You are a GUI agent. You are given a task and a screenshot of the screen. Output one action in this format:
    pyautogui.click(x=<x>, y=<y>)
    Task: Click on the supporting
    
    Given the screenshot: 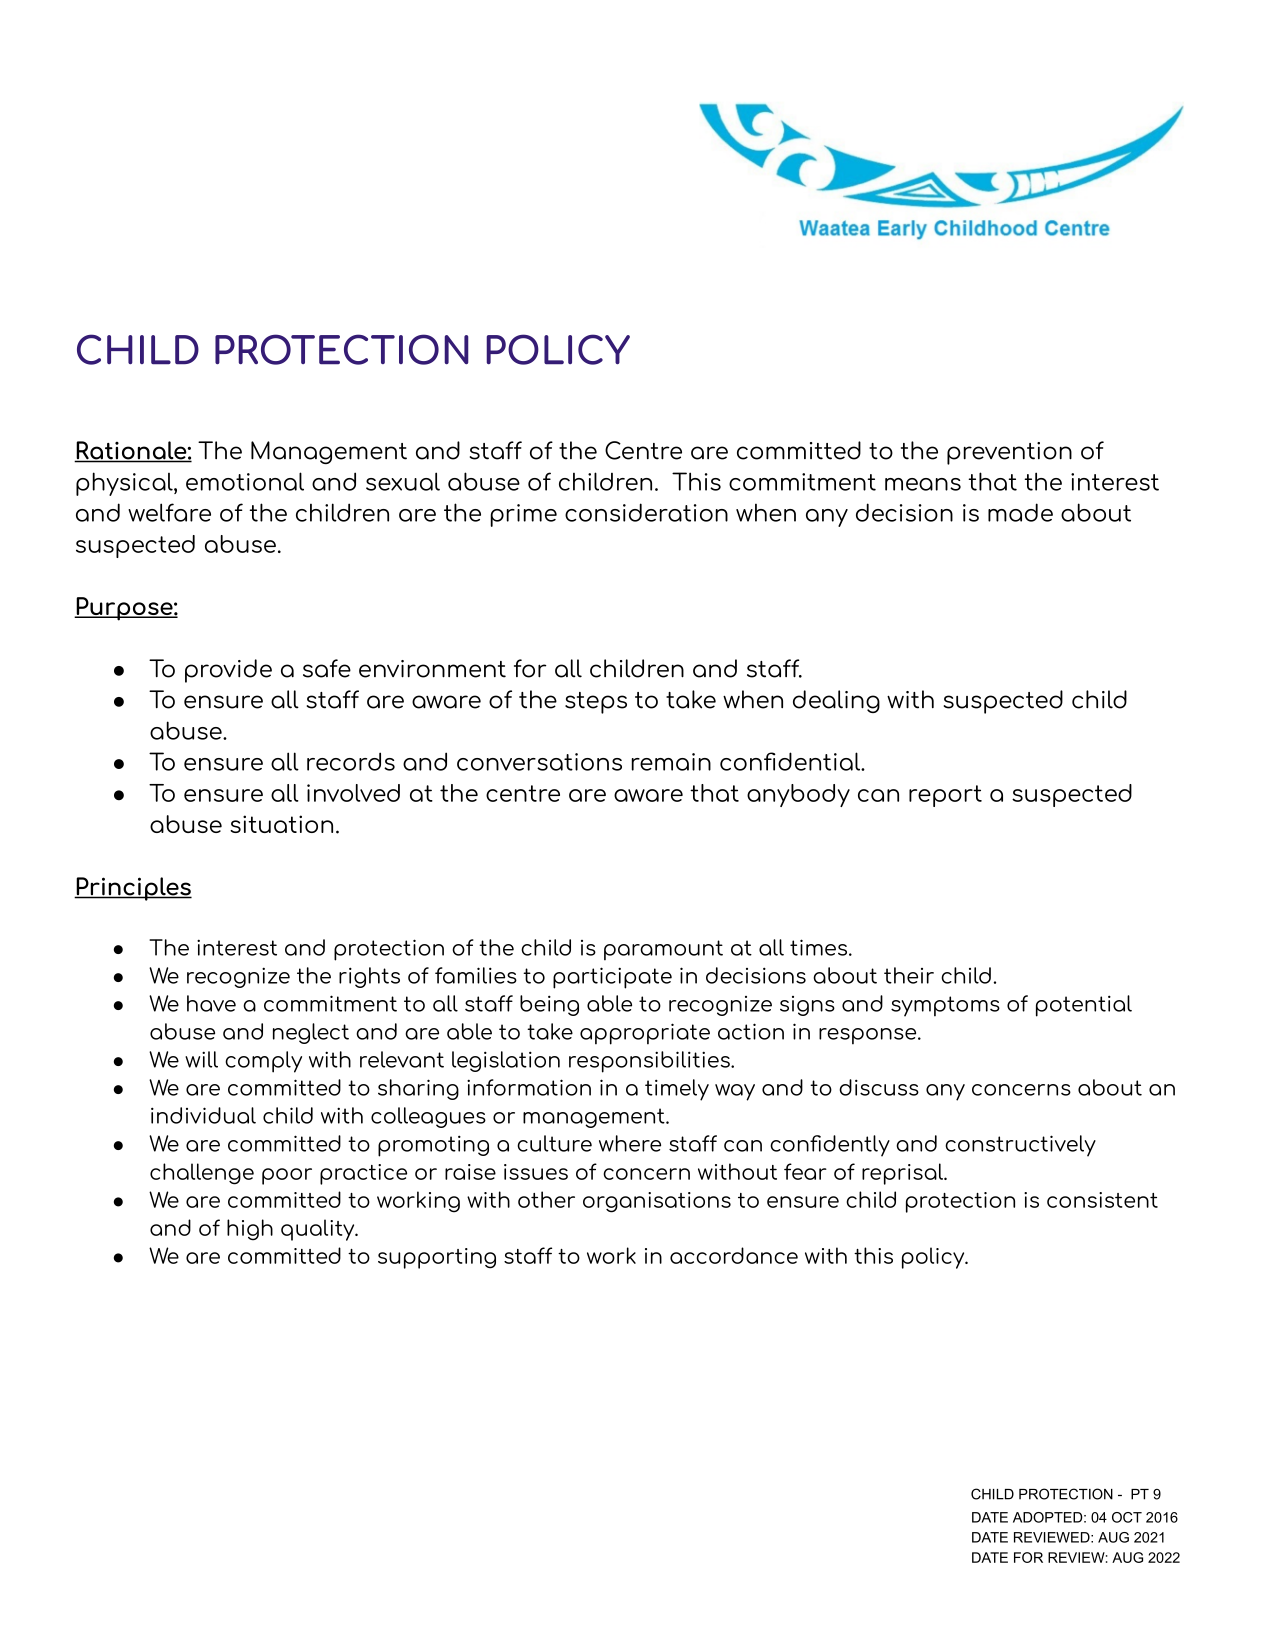 What is the action you would take?
    pyautogui.click(x=437, y=1258)
